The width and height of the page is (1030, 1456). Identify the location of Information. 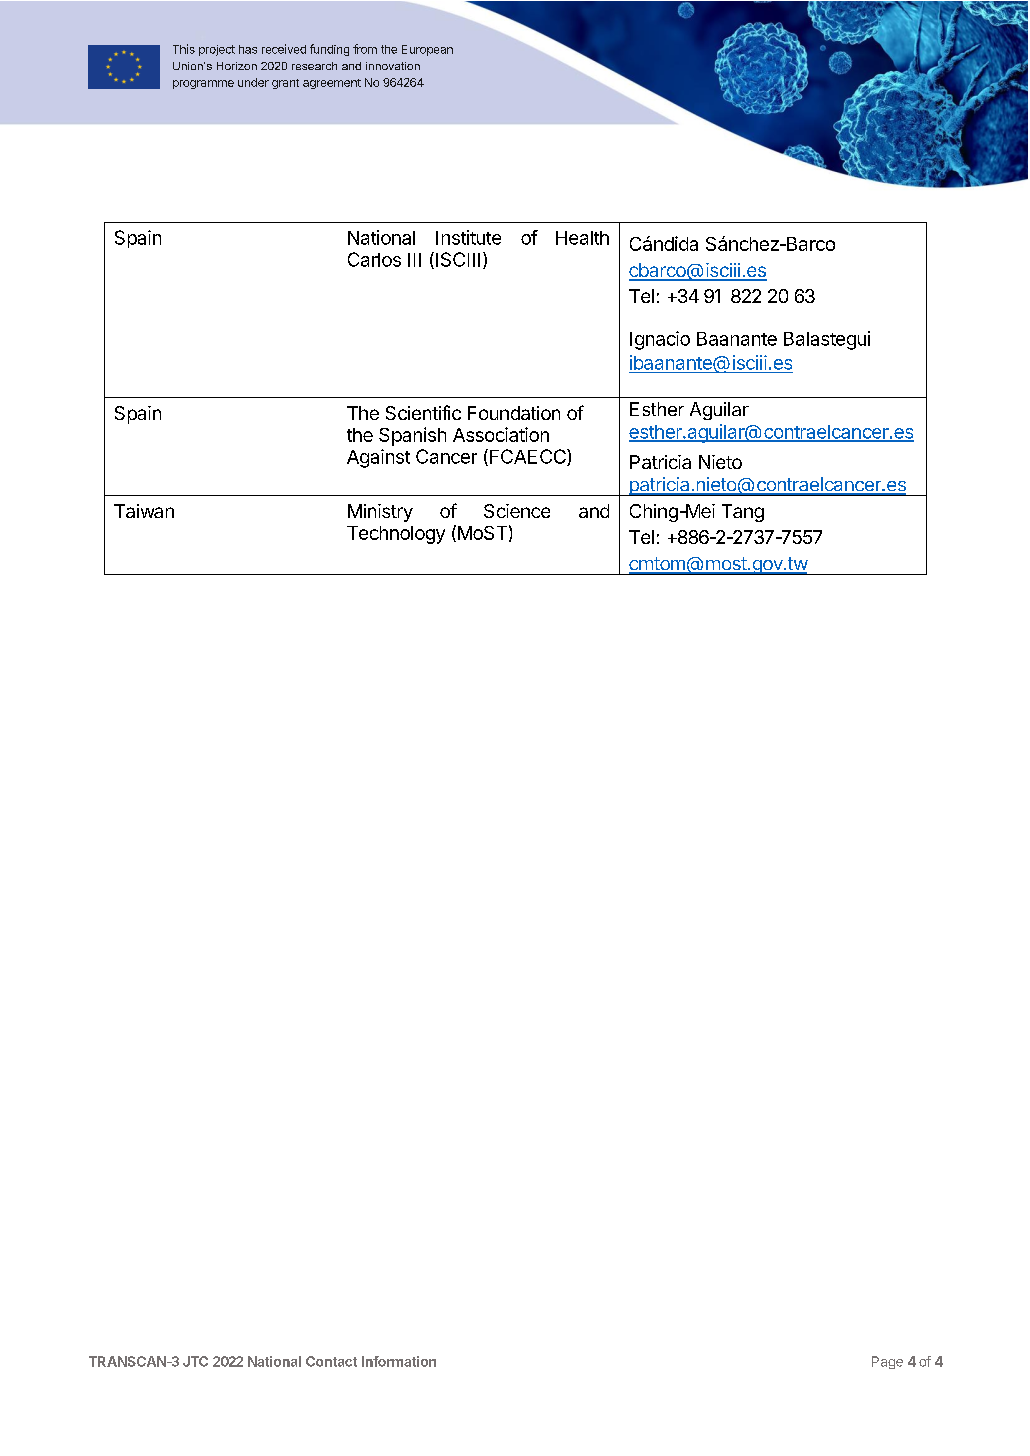
(399, 1361).
